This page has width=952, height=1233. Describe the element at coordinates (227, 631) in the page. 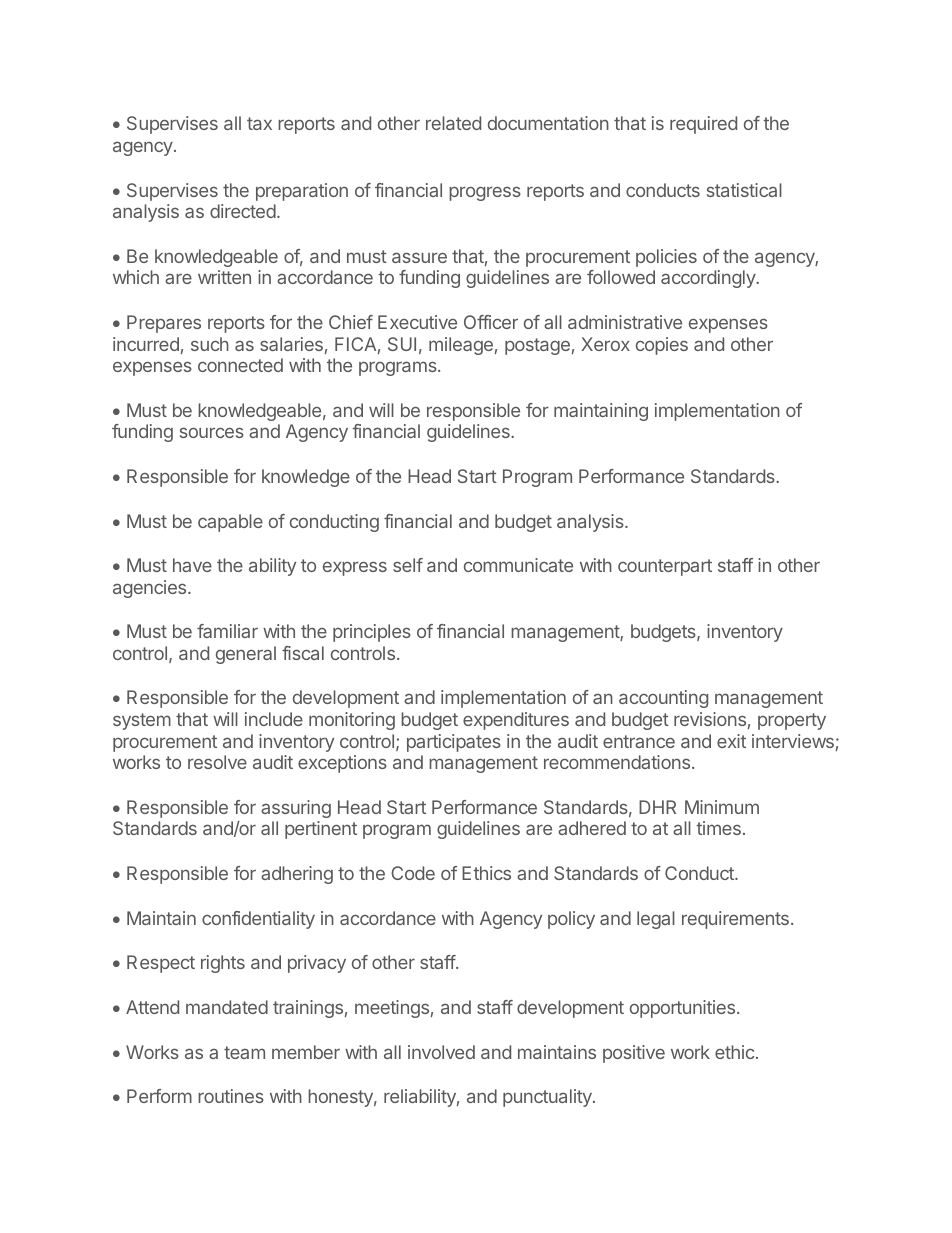

I see `familiar` at that location.
